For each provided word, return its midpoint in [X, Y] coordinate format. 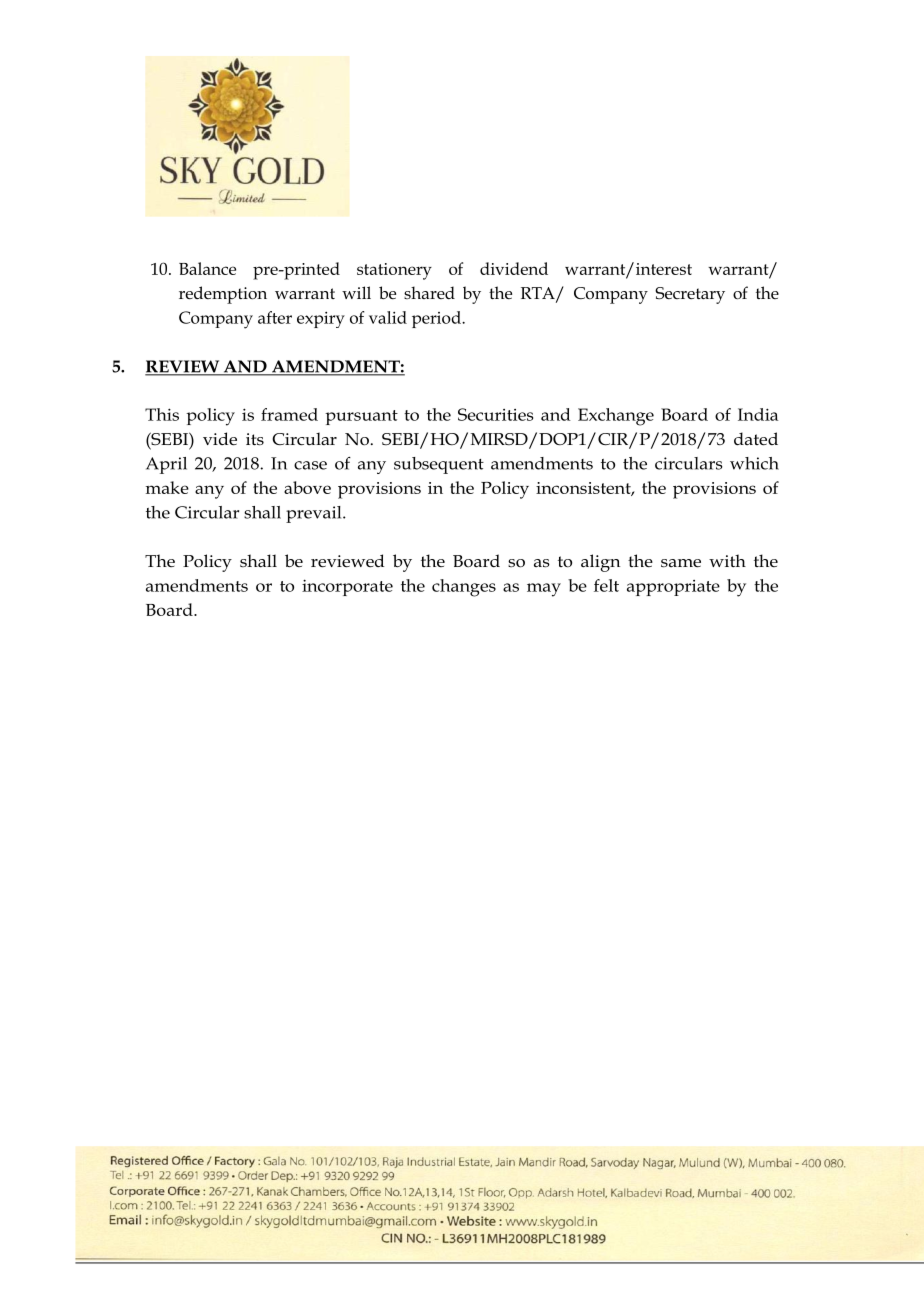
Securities [495, 414]
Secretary [690, 295]
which [754, 463]
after [275, 317]
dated [756, 439]
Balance [207, 268]
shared [429, 292]
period [437, 319]
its [255, 439]
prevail [315, 514]
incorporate [347, 587]
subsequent [439, 465]
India [758, 414]
